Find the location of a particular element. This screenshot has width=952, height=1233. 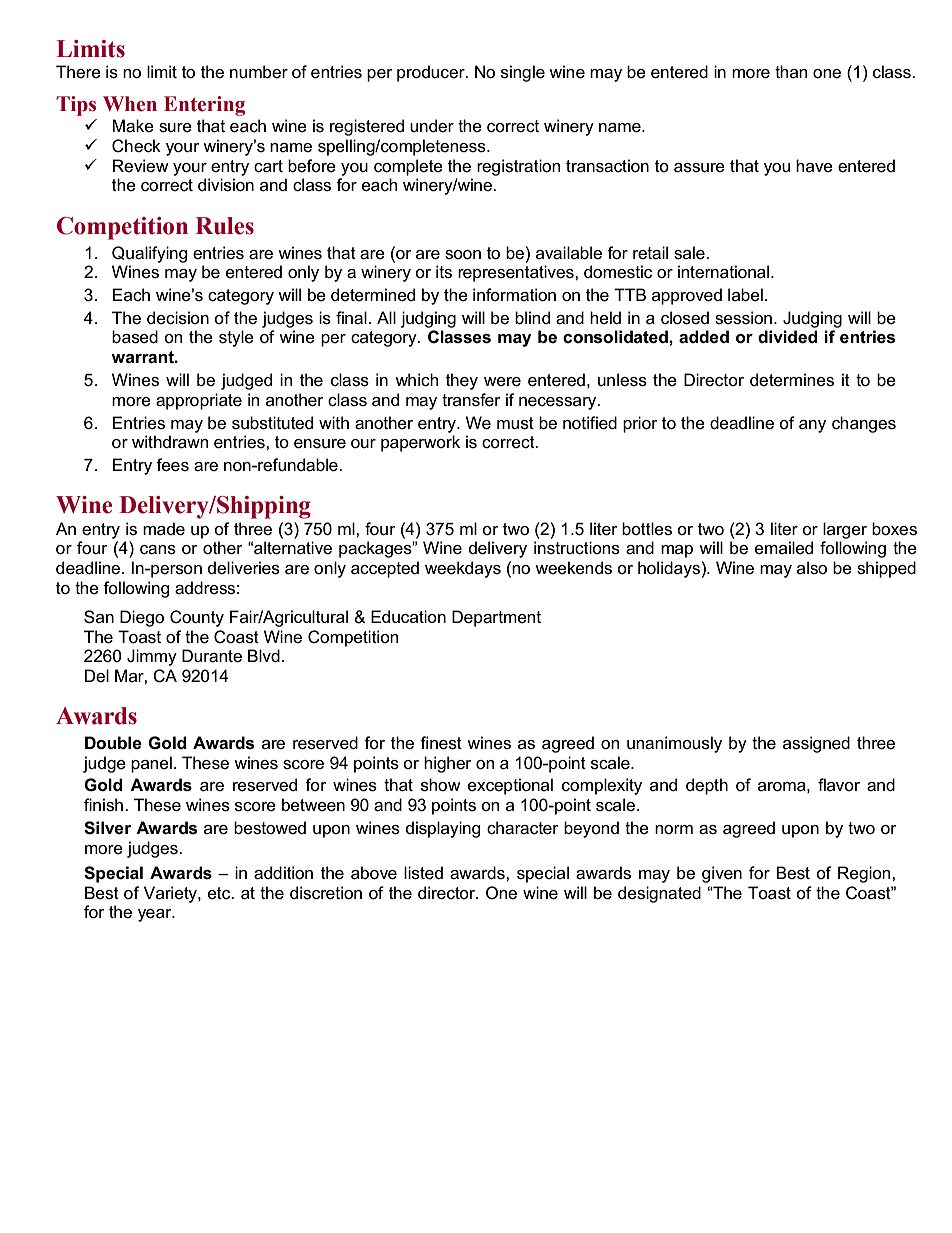

listed is located at coordinates (423, 873).
